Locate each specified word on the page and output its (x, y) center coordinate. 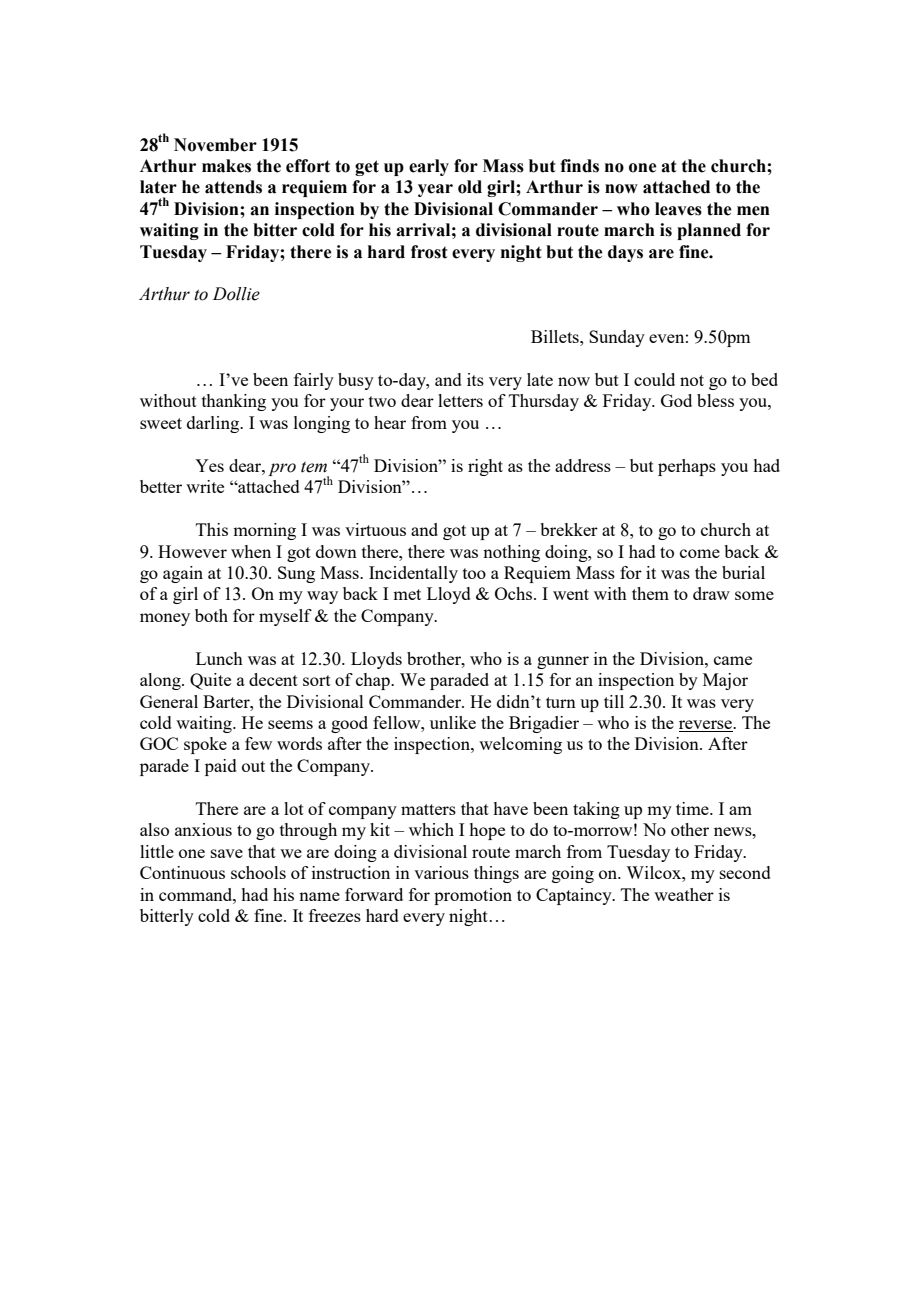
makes (226, 166)
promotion (473, 896)
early (429, 167)
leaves (678, 209)
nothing (511, 553)
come (700, 553)
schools (258, 872)
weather (684, 894)
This (212, 529)
